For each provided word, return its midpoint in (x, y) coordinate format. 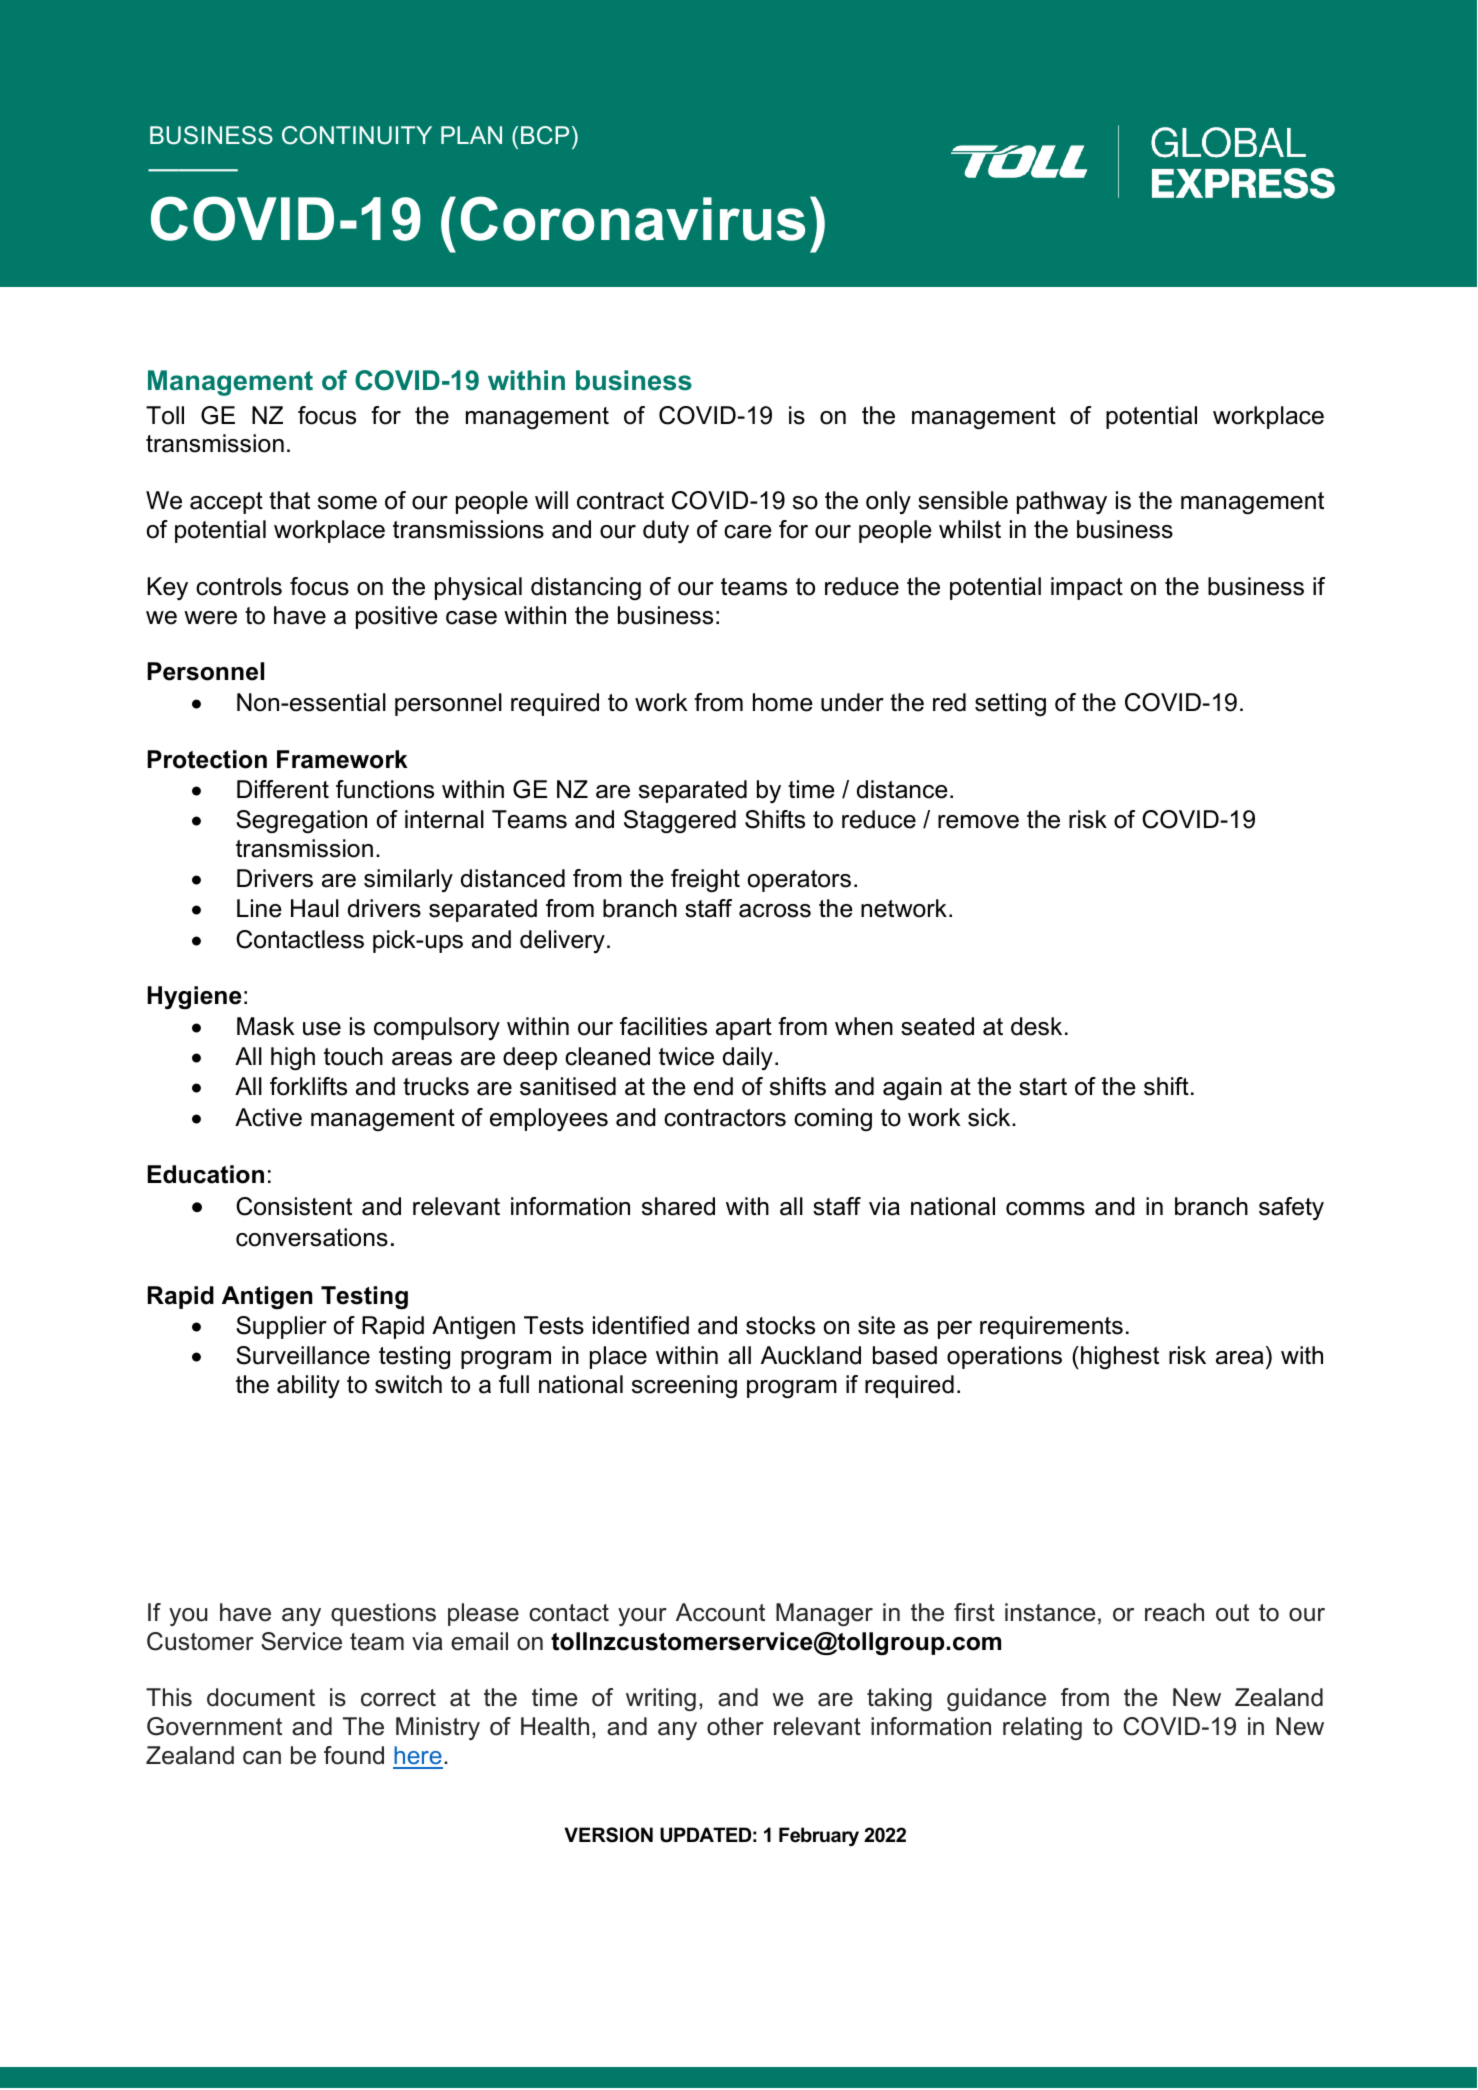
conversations (312, 1237)
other (735, 1726)
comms (1045, 1209)
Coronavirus (633, 218)
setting (1010, 704)
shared (678, 1206)
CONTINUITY (357, 135)
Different (283, 789)
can (262, 1758)
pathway (1062, 502)
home (783, 702)
